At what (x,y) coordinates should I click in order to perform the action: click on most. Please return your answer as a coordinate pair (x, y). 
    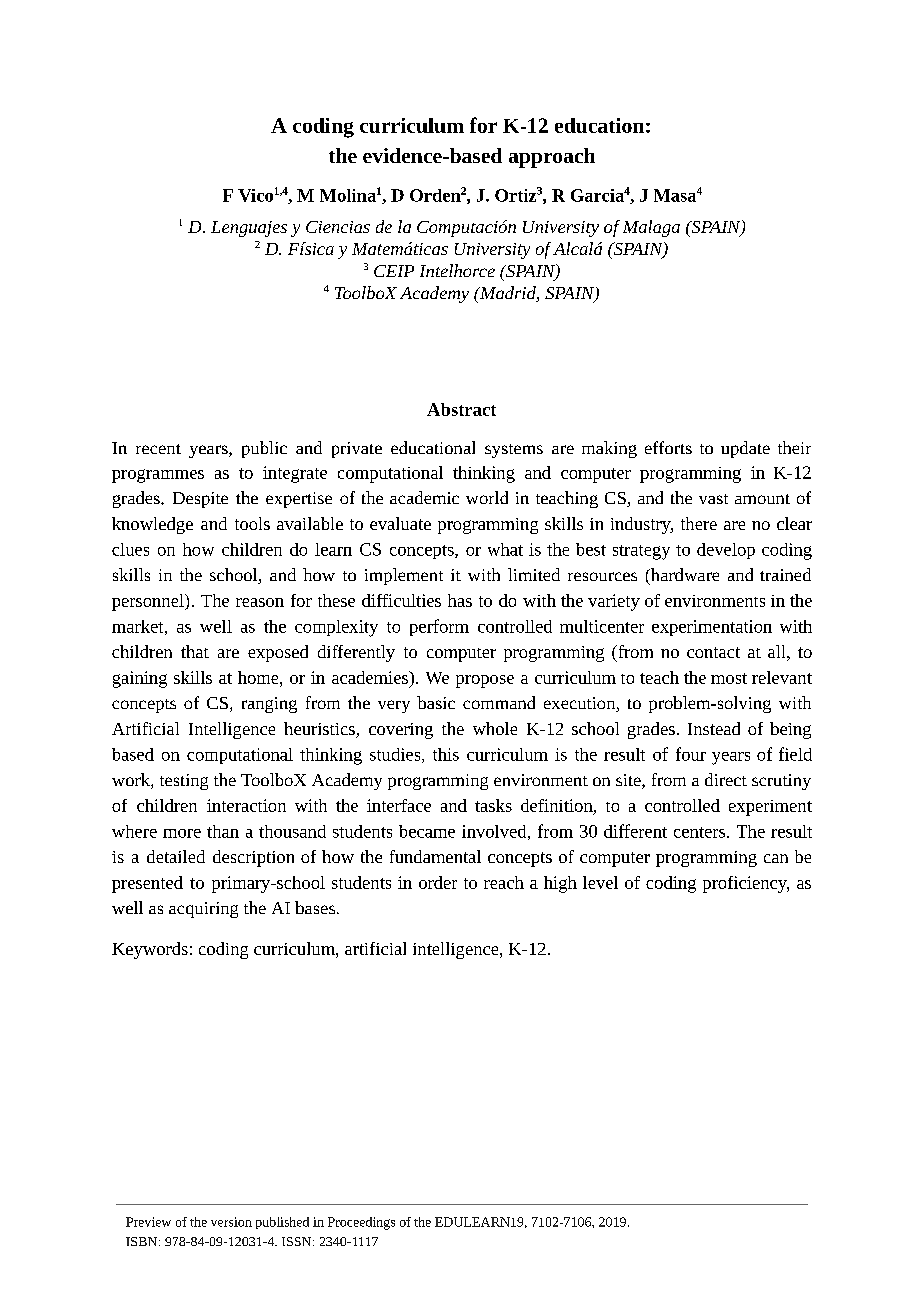
    Looking at the image, I should click on (729, 678).
